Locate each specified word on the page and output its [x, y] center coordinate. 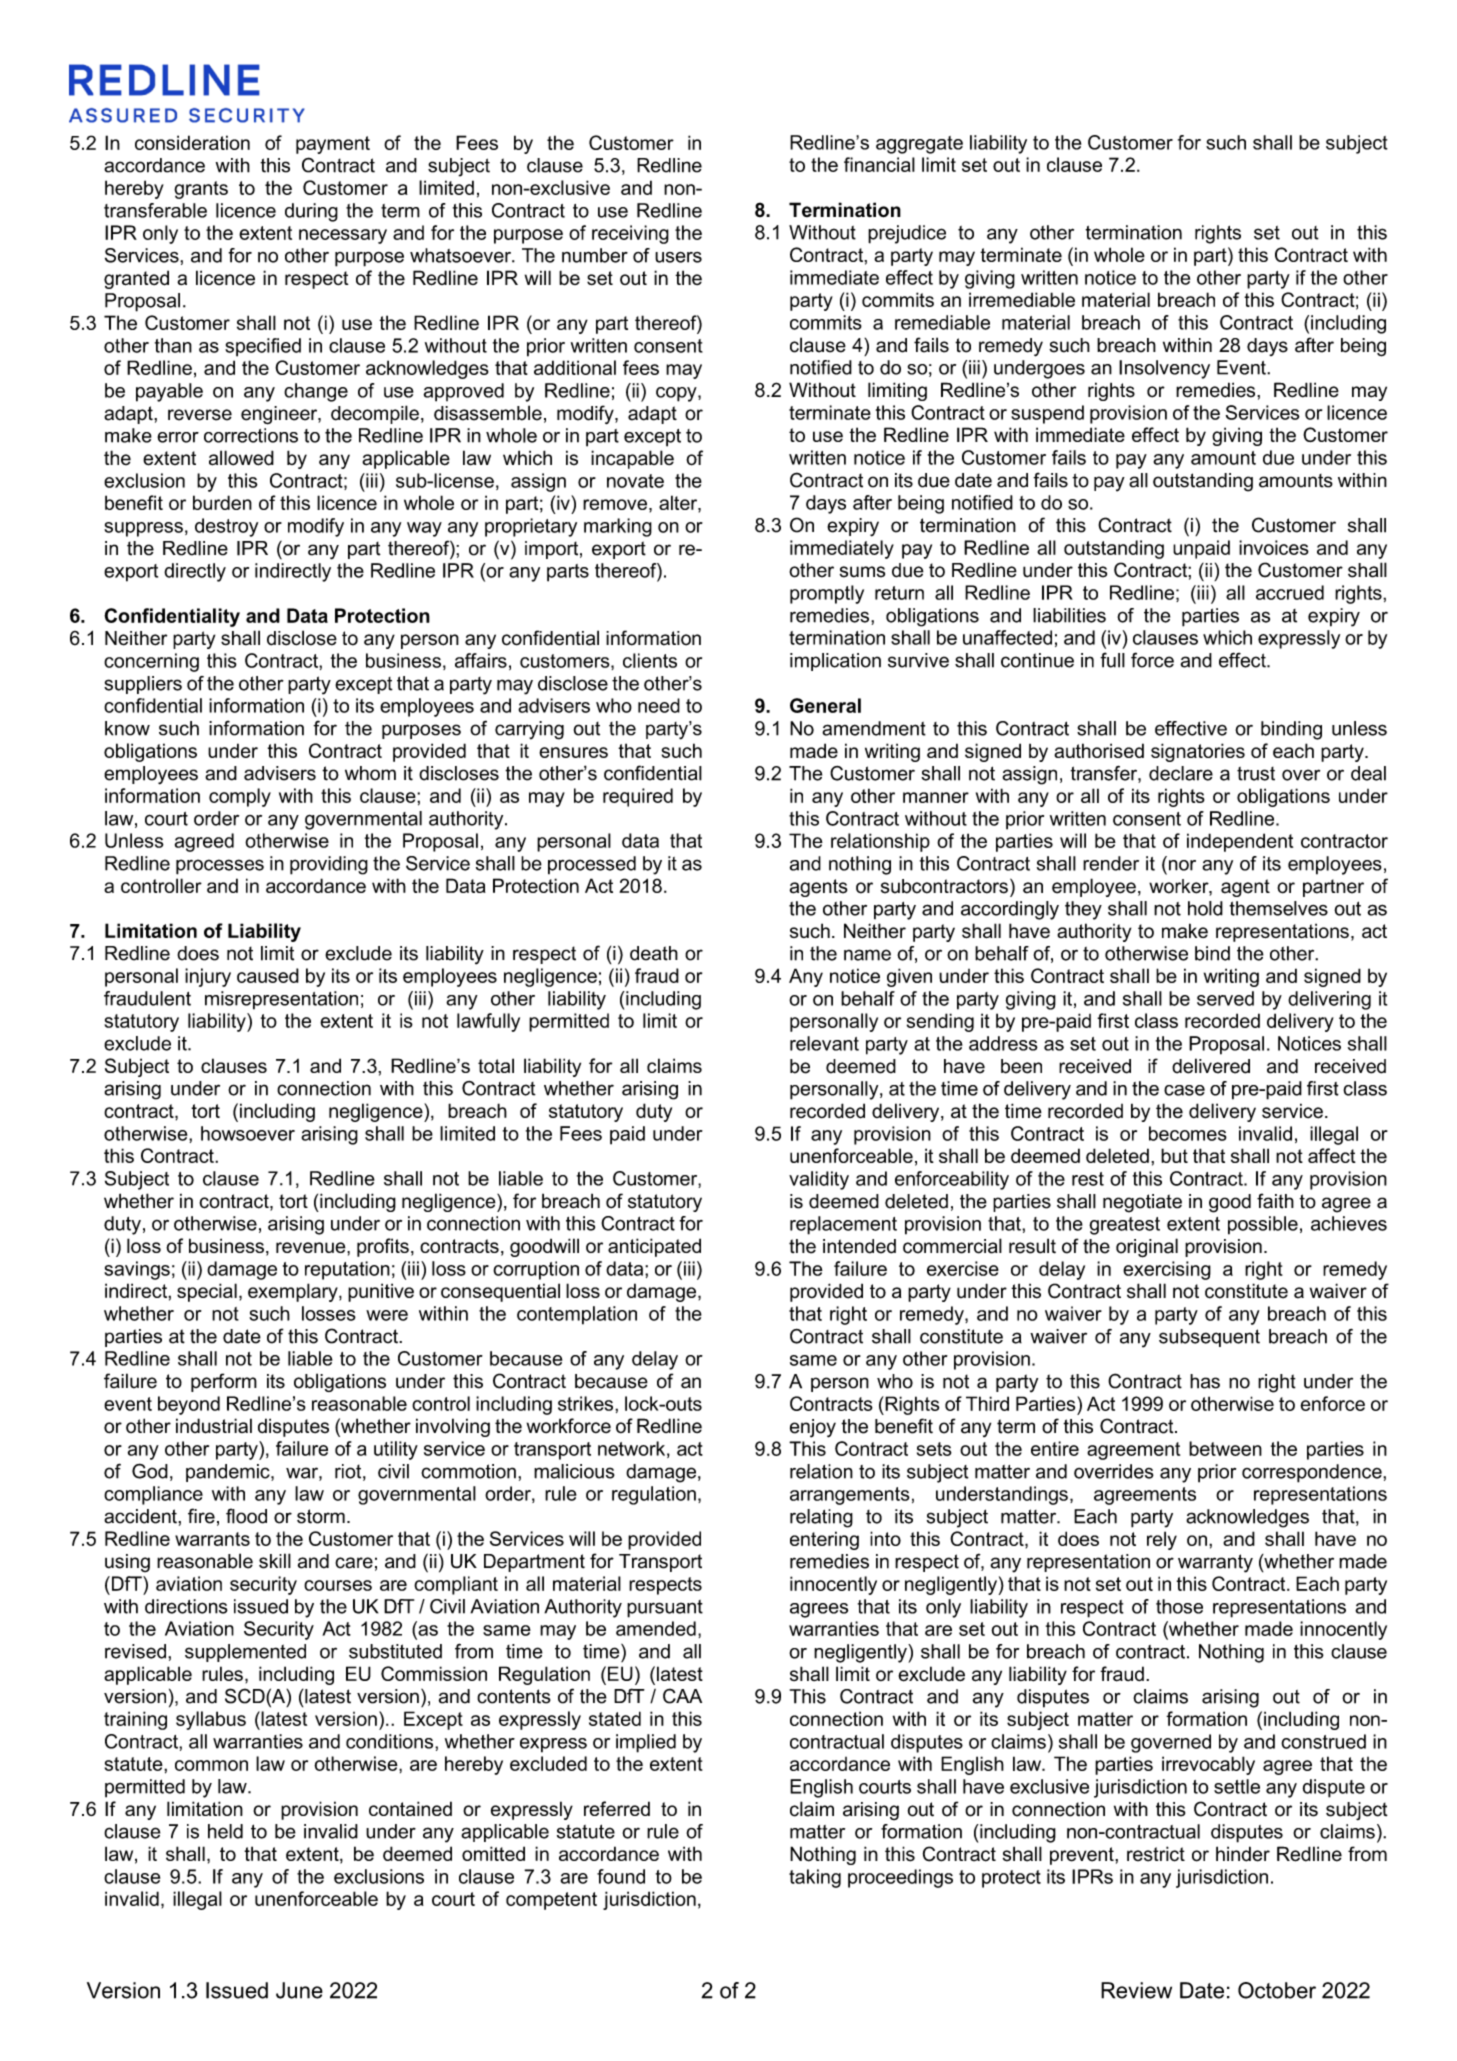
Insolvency [1164, 369]
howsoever [248, 1133]
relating [821, 1518]
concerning [151, 662]
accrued [1290, 592]
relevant [824, 1043]
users [678, 257]
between [1225, 1448]
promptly [827, 594]
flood [246, 1516]
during [311, 212]
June [299, 1990]
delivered [1211, 1066]
